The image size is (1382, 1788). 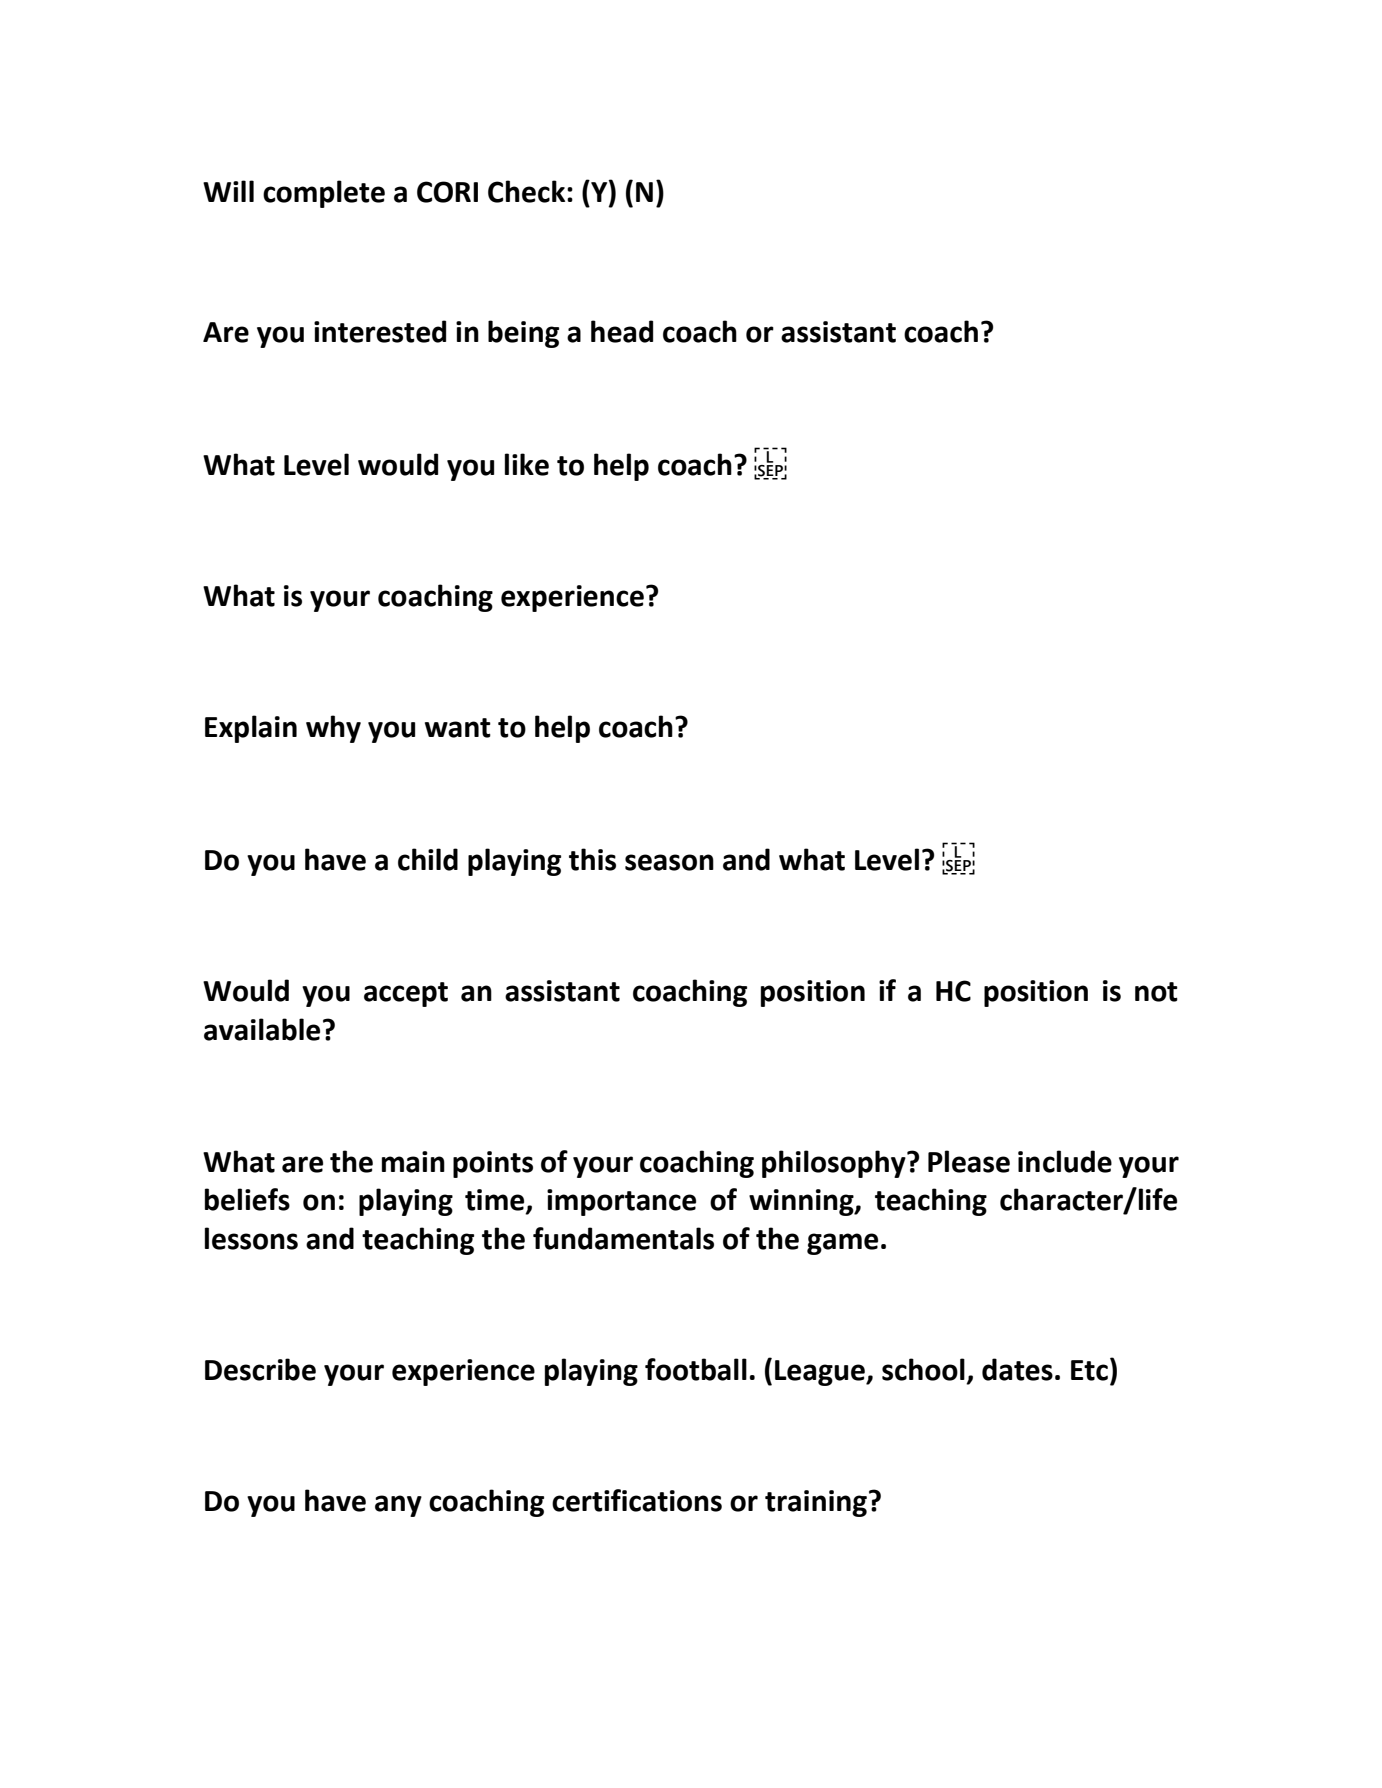 What do you see at coordinates (398, 1506) in the image?
I see `any` at bounding box center [398, 1506].
